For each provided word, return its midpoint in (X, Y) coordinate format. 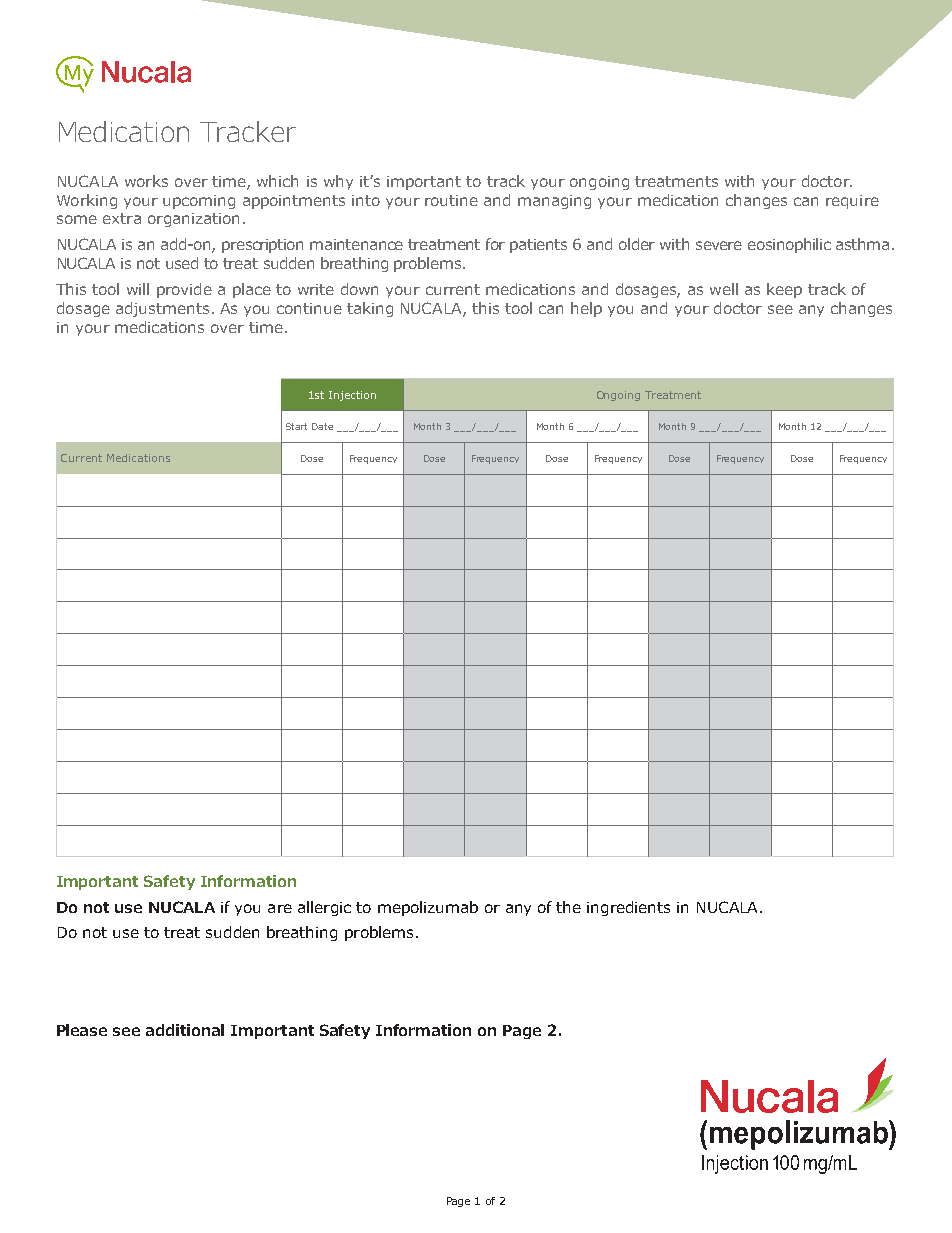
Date (322, 426)
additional (185, 1030)
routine (451, 200)
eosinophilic (789, 245)
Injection (352, 396)
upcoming (199, 202)
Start (296, 426)
